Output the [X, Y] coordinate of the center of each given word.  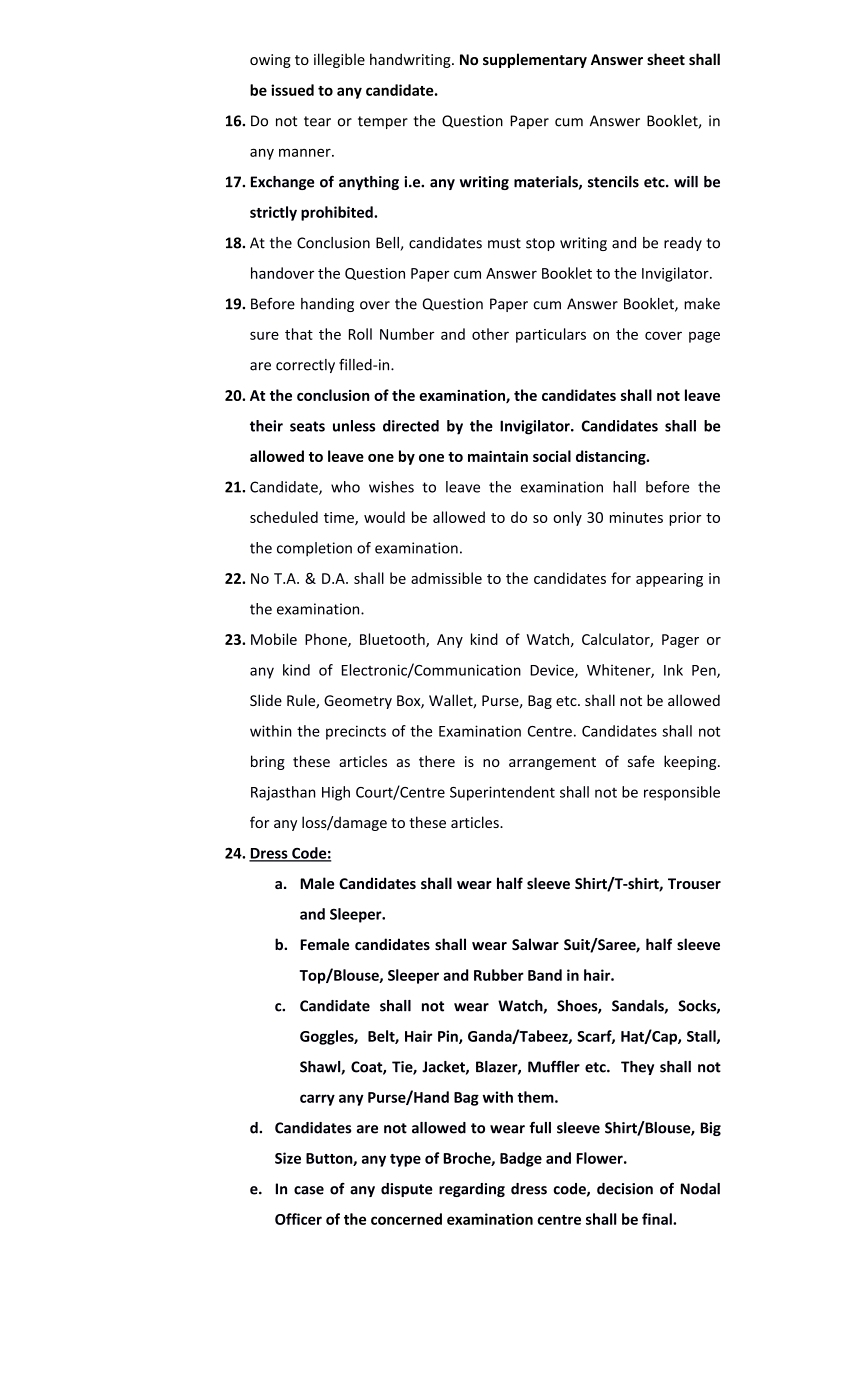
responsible [682, 793]
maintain [498, 456]
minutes [636, 517]
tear [317, 121]
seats [307, 426]
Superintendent [502, 793]
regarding [472, 1190]
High [336, 793]
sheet [666, 59]
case [309, 1190]
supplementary [535, 60]
